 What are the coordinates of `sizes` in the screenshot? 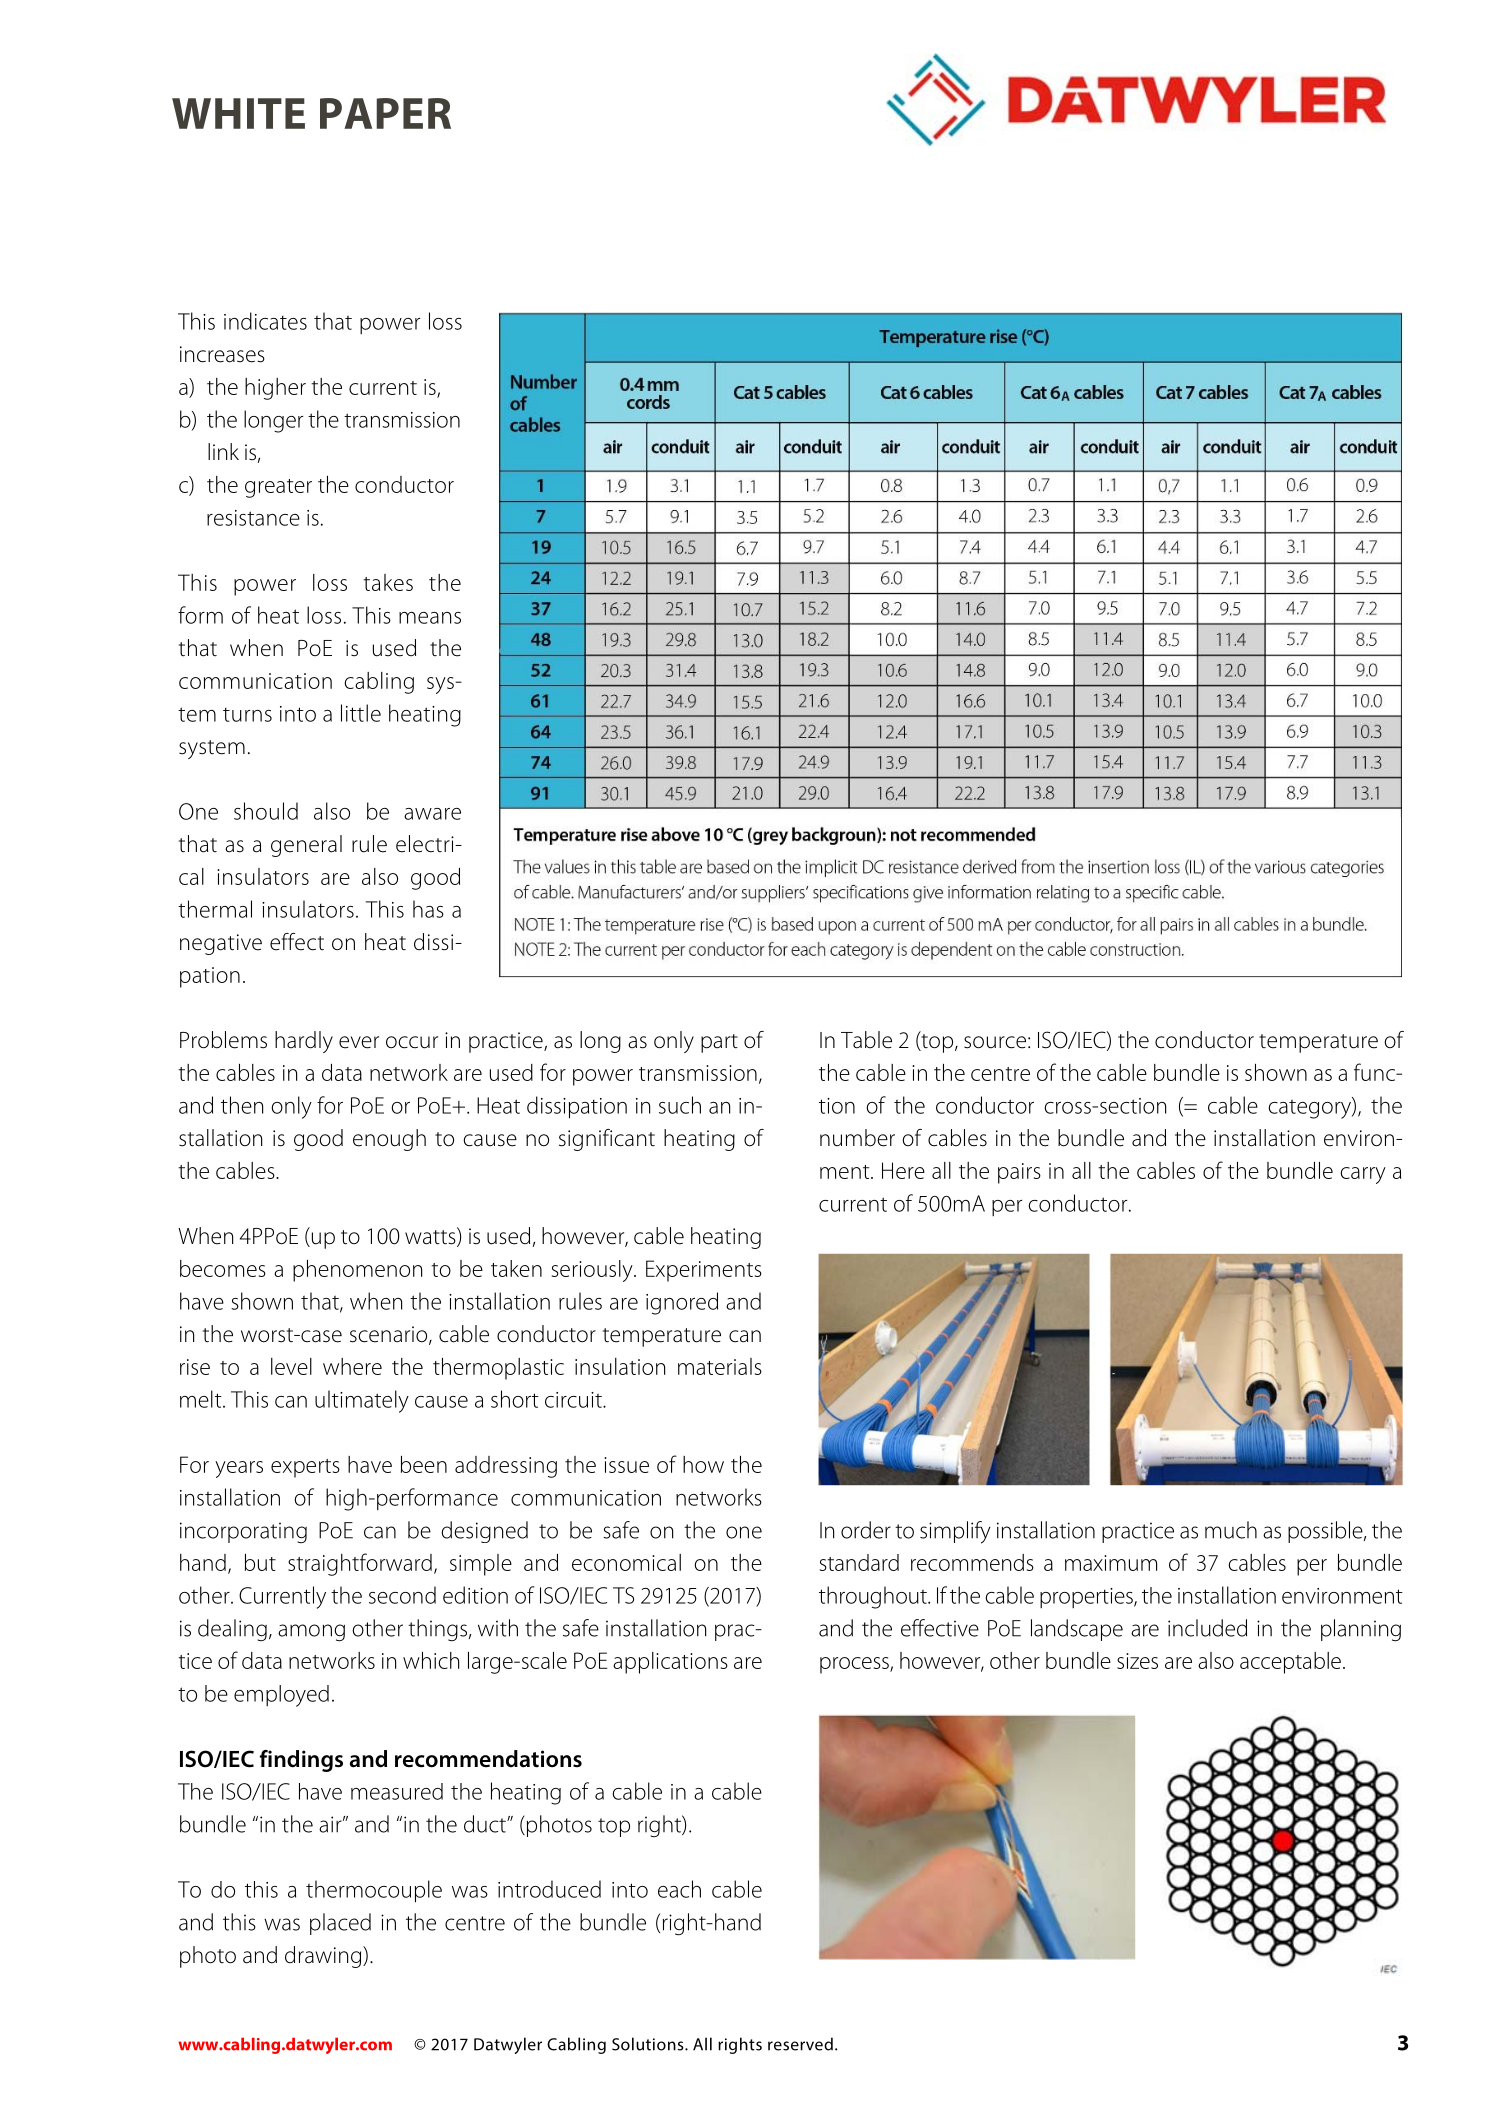 It's located at (1137, 1661).
